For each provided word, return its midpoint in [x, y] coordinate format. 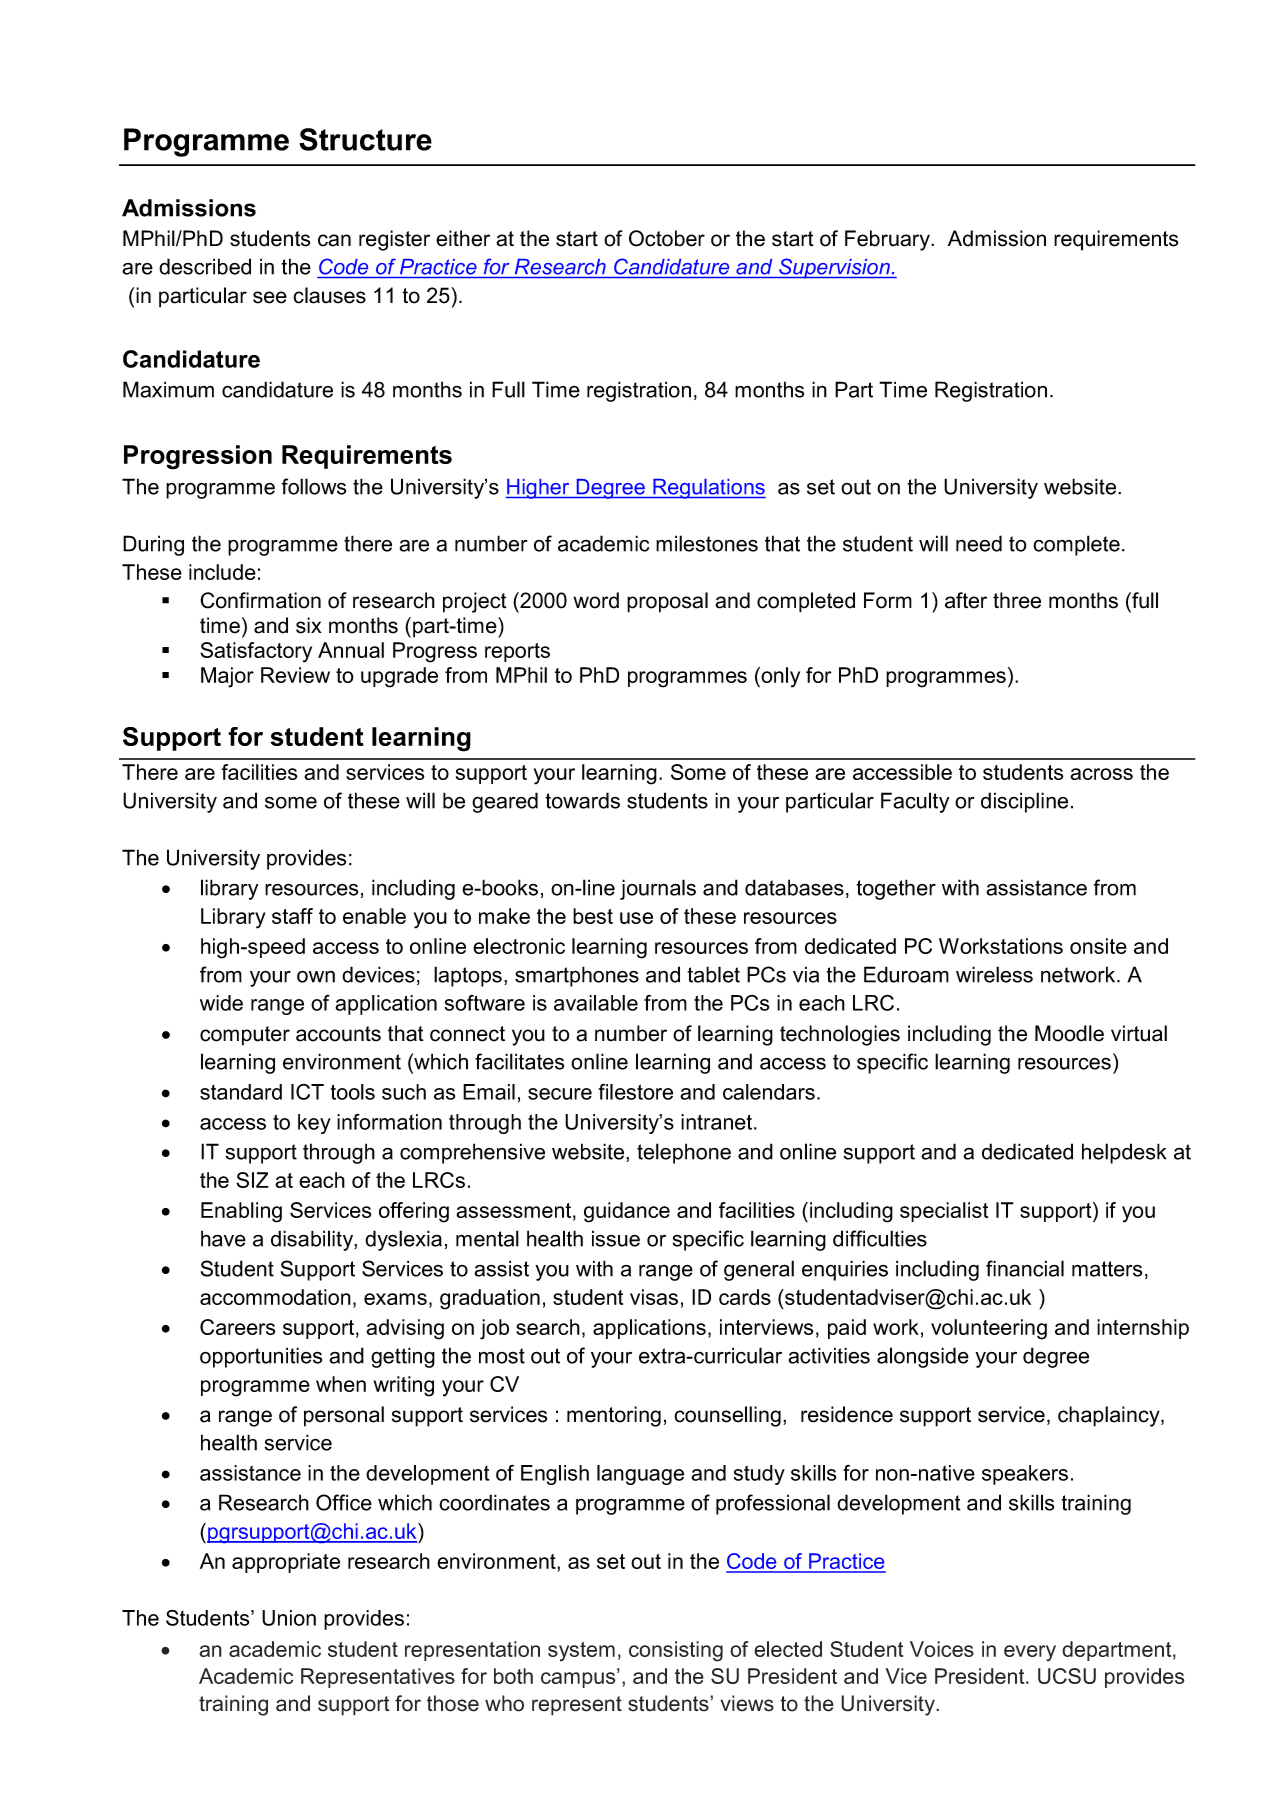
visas [654, 1297]
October [667, 238]
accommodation [275, 1297]
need [979, 543]
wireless [994, 974]
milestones [707, 543]
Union [289, 1618]
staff [292, 916]
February [888, 240]
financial [1025, 1268]
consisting [676, 1651]
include [222, 572]
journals [658, 889]
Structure [365, 139]
